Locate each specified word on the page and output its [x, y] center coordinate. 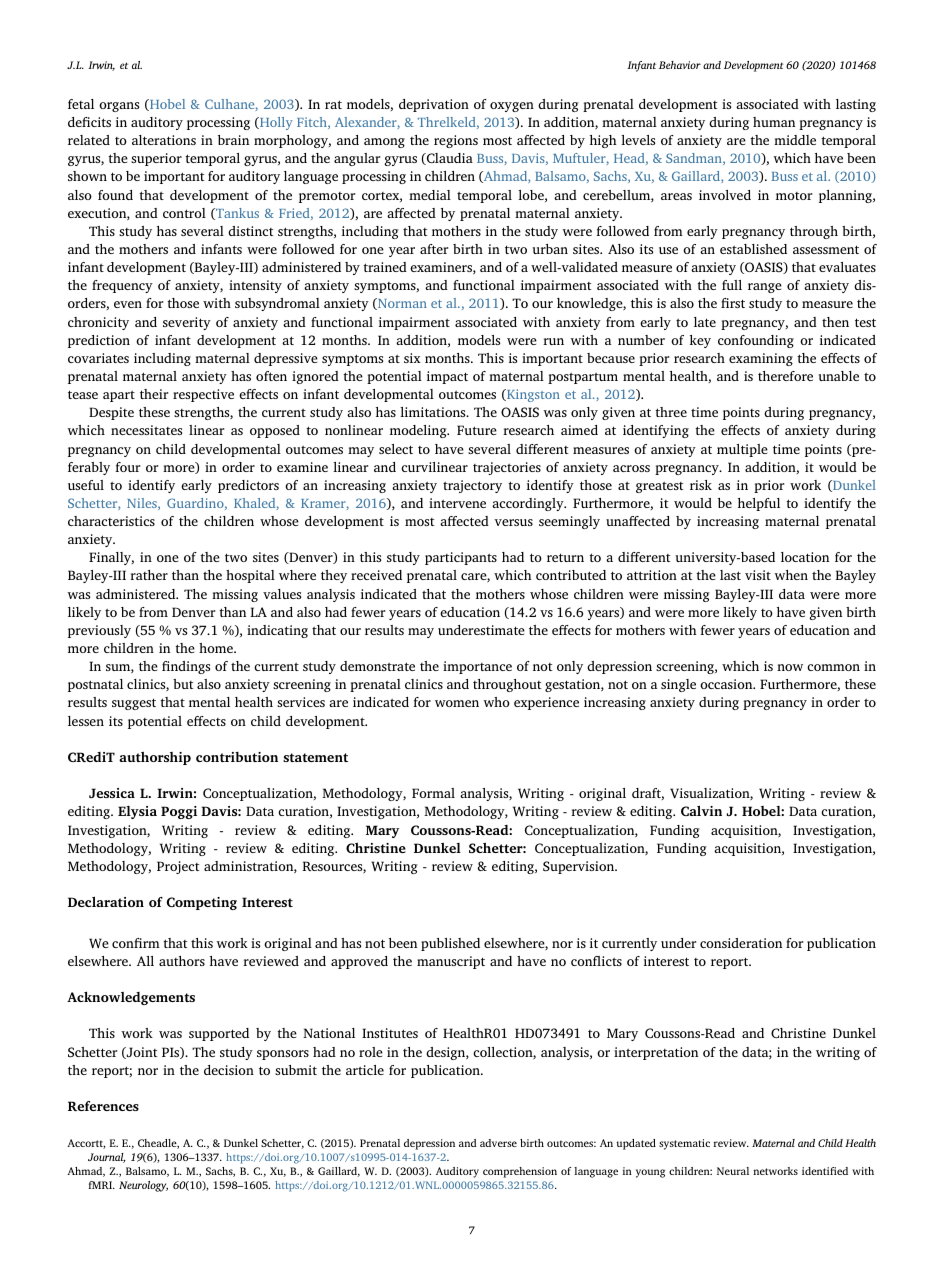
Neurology [143, 1186]
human [774, 122]
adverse [498, 1143]
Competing [202, 903]
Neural [733, 1171]
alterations [164, 140]
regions [456, 141]
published [450, 944]
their [154, 394]
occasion [727, 684]
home [217, 648]
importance [477, 667]
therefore [785, 376]
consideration [741, 943]
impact [447, 377]
